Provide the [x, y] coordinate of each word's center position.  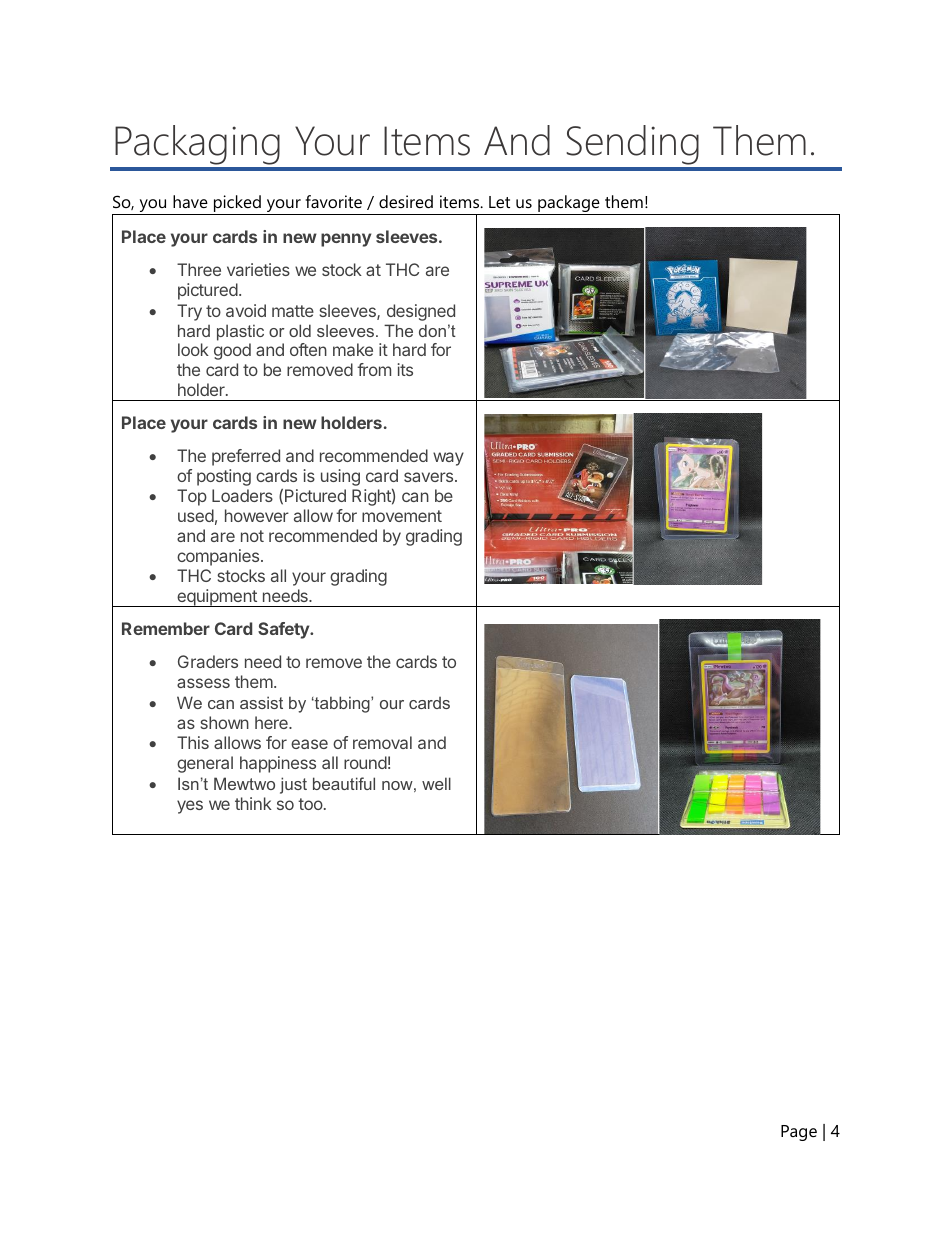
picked [237, 205]
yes [190, 807]
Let [499, 202]
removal [382, 742]
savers [430, 477]
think [253, 803]
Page [799, 1133]
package [569, 205]
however [257, 515]
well [436, 783]
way [448, 459]
